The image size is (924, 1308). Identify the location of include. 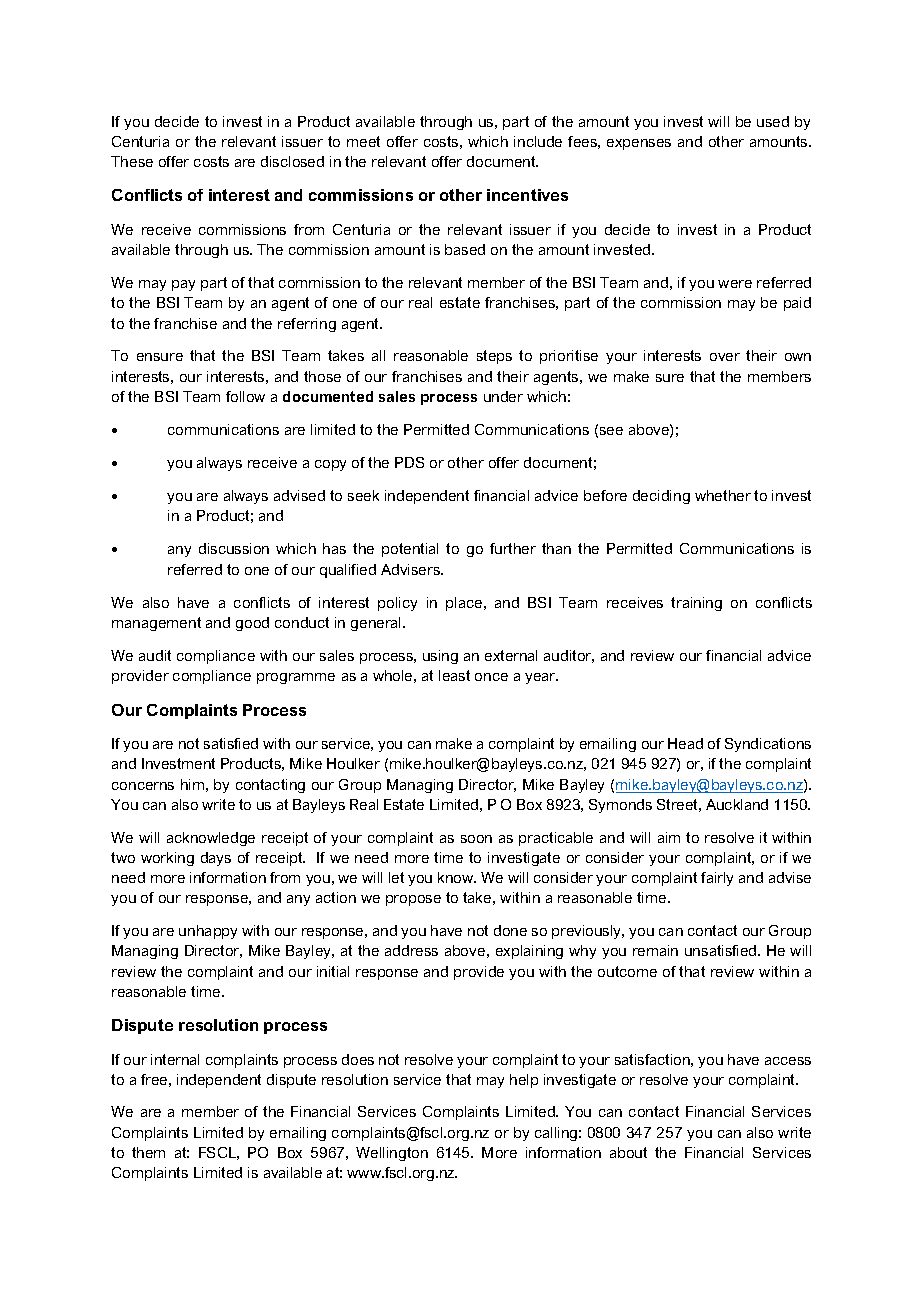
(538, 141).
